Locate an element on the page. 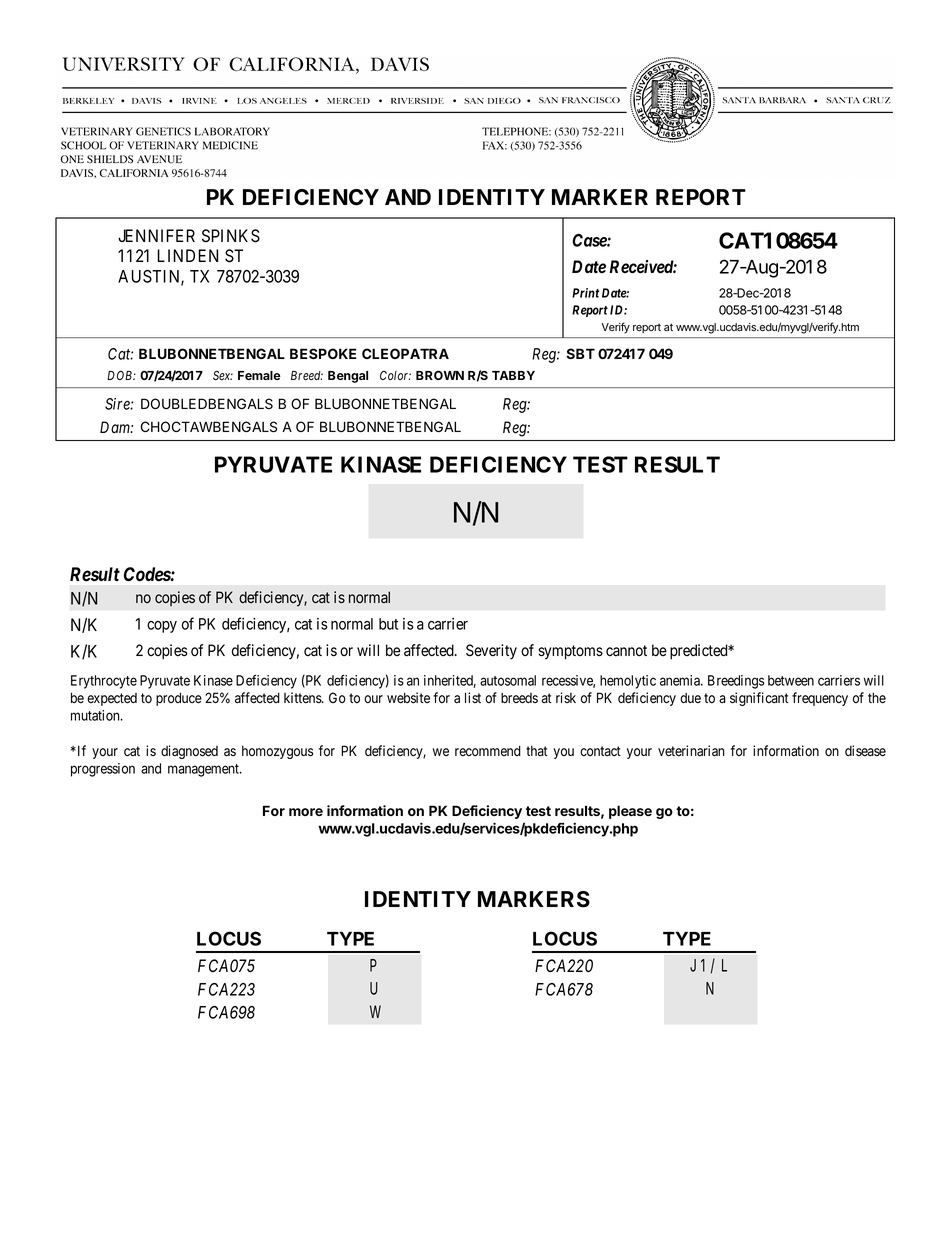 The width and height of the page is (952, 1233). management is located at coordinates (204, 770).
